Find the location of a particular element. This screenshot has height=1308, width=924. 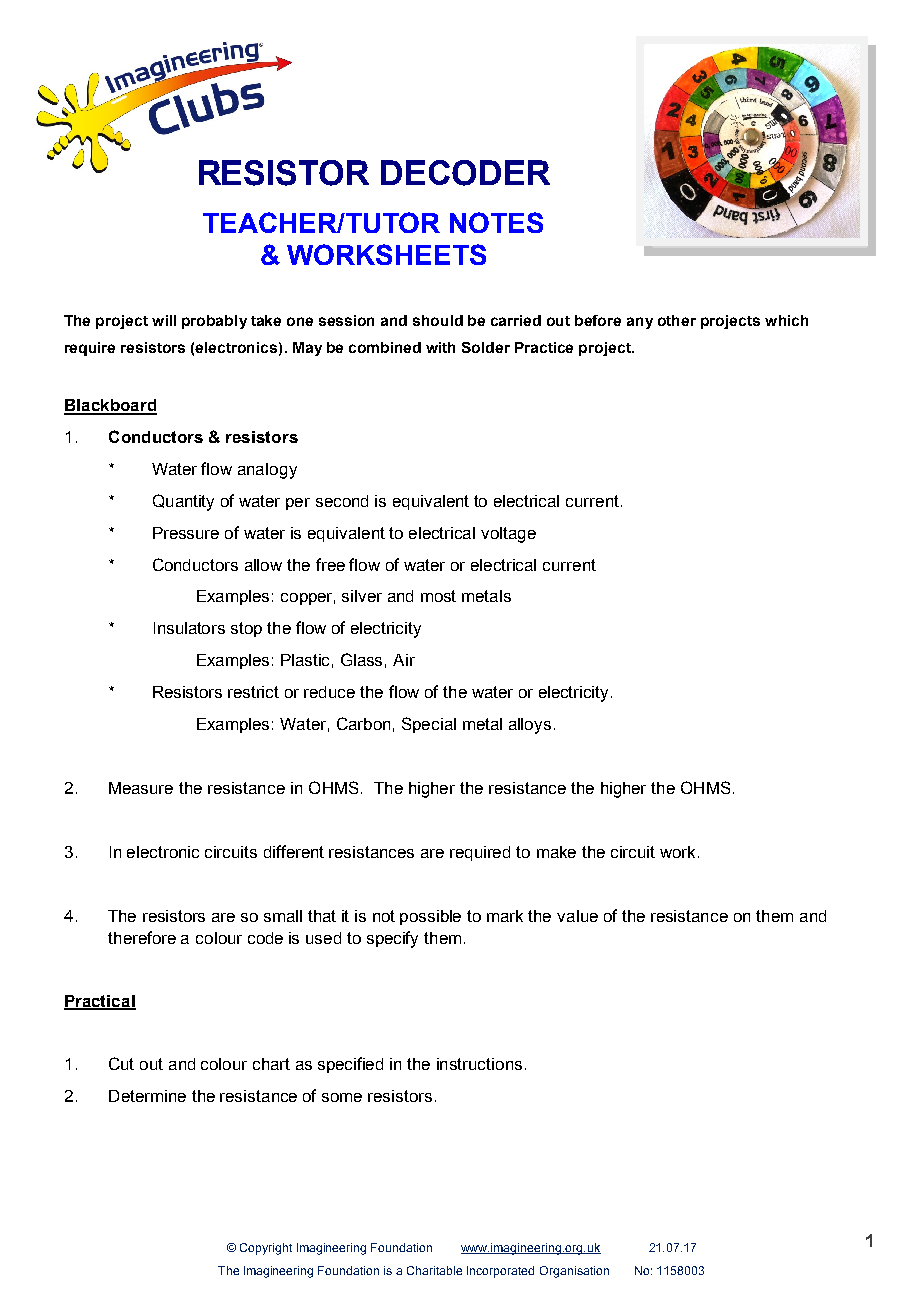

possible is located at coordinates (430, 917).
